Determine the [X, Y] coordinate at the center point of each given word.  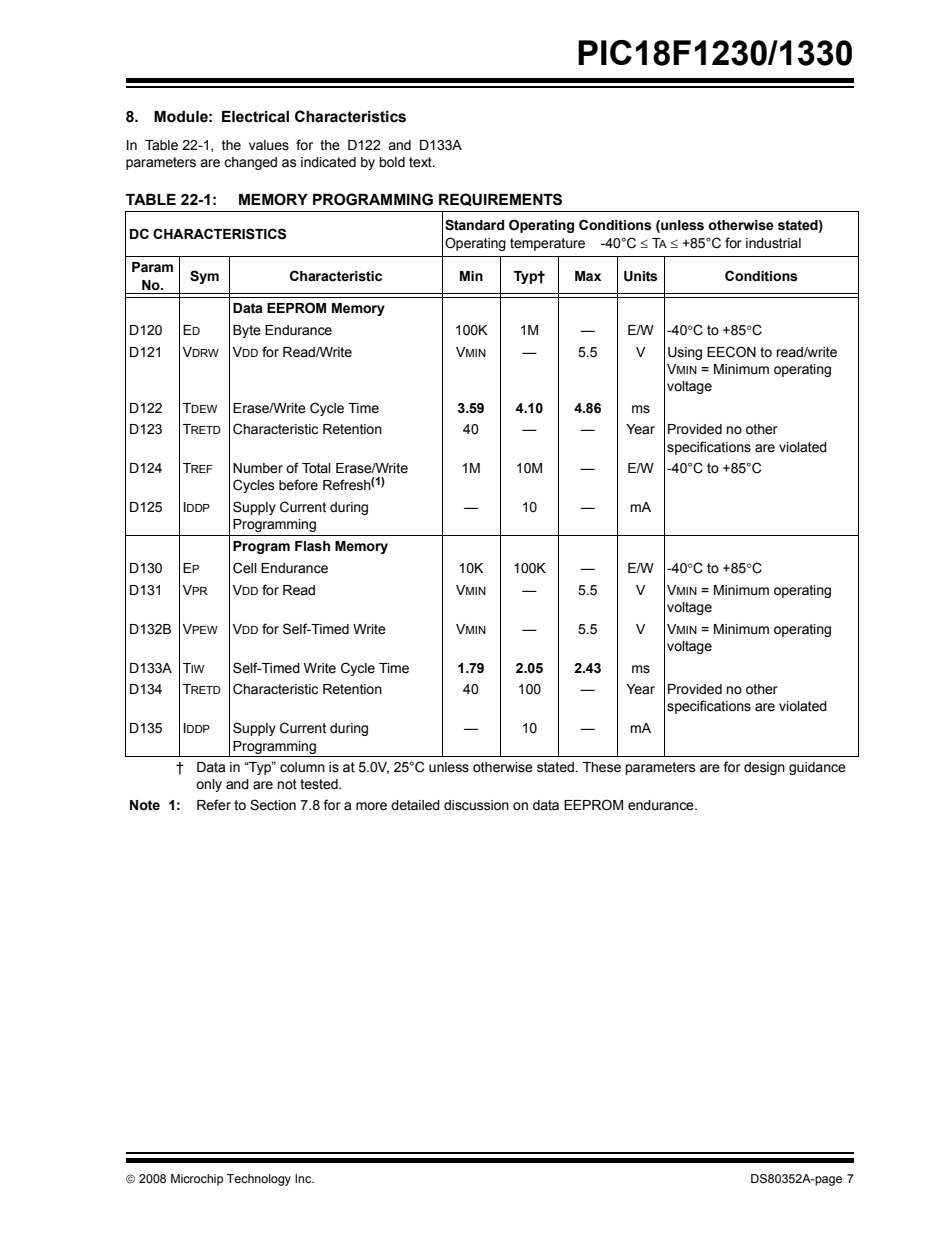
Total [316, 468]
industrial [773, 243]
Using [685, 353]
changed [250, 163]
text [421, 162]
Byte [247, 331]
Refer [214, 805]
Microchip [197, 1180]
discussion [476, 805]
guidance [817, 768]
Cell [245, 568]
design [764, 768]
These [602, 767]
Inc [304, 1178]
